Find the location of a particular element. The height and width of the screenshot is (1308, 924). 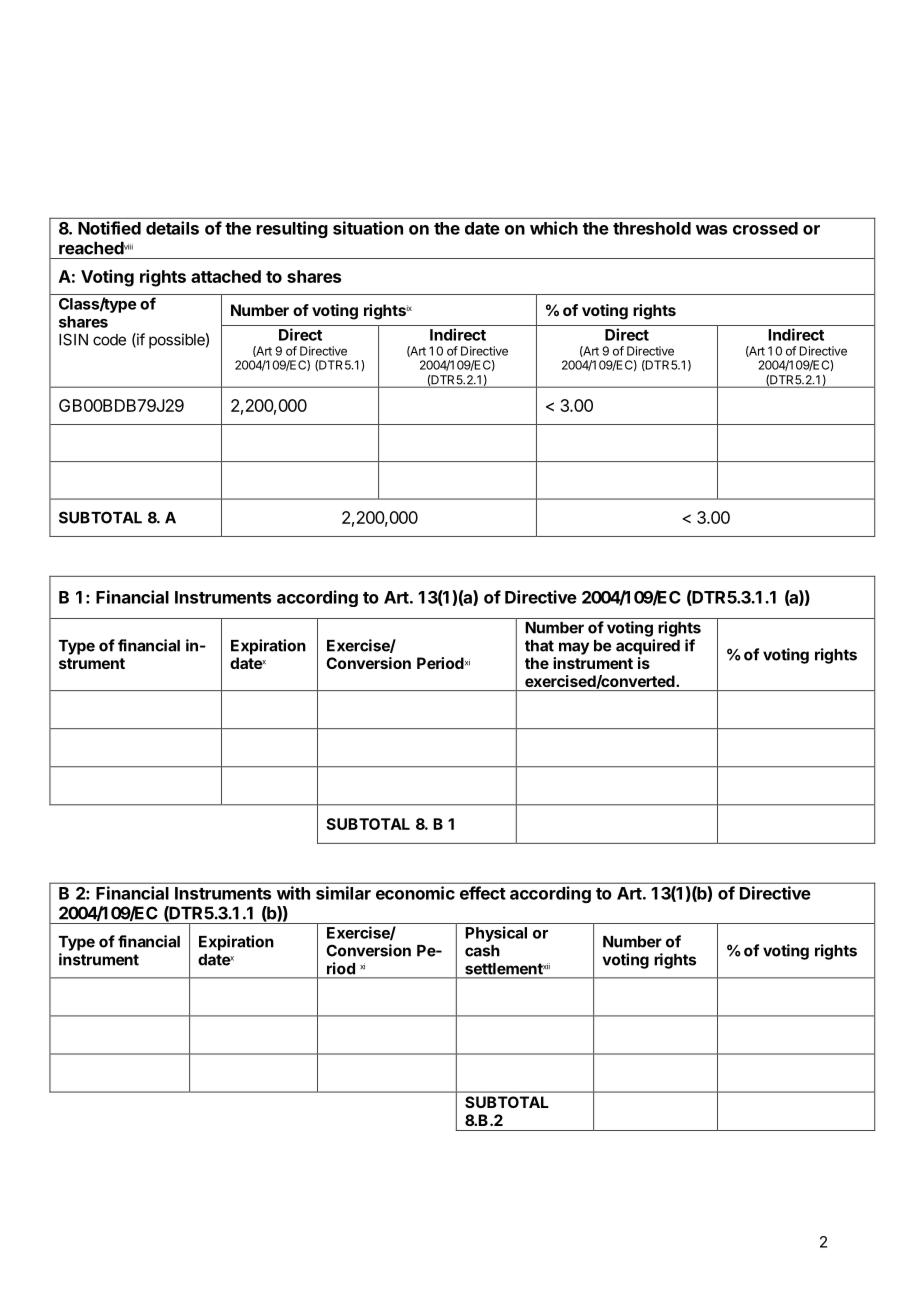

may is located at coordinates (574, 648).
